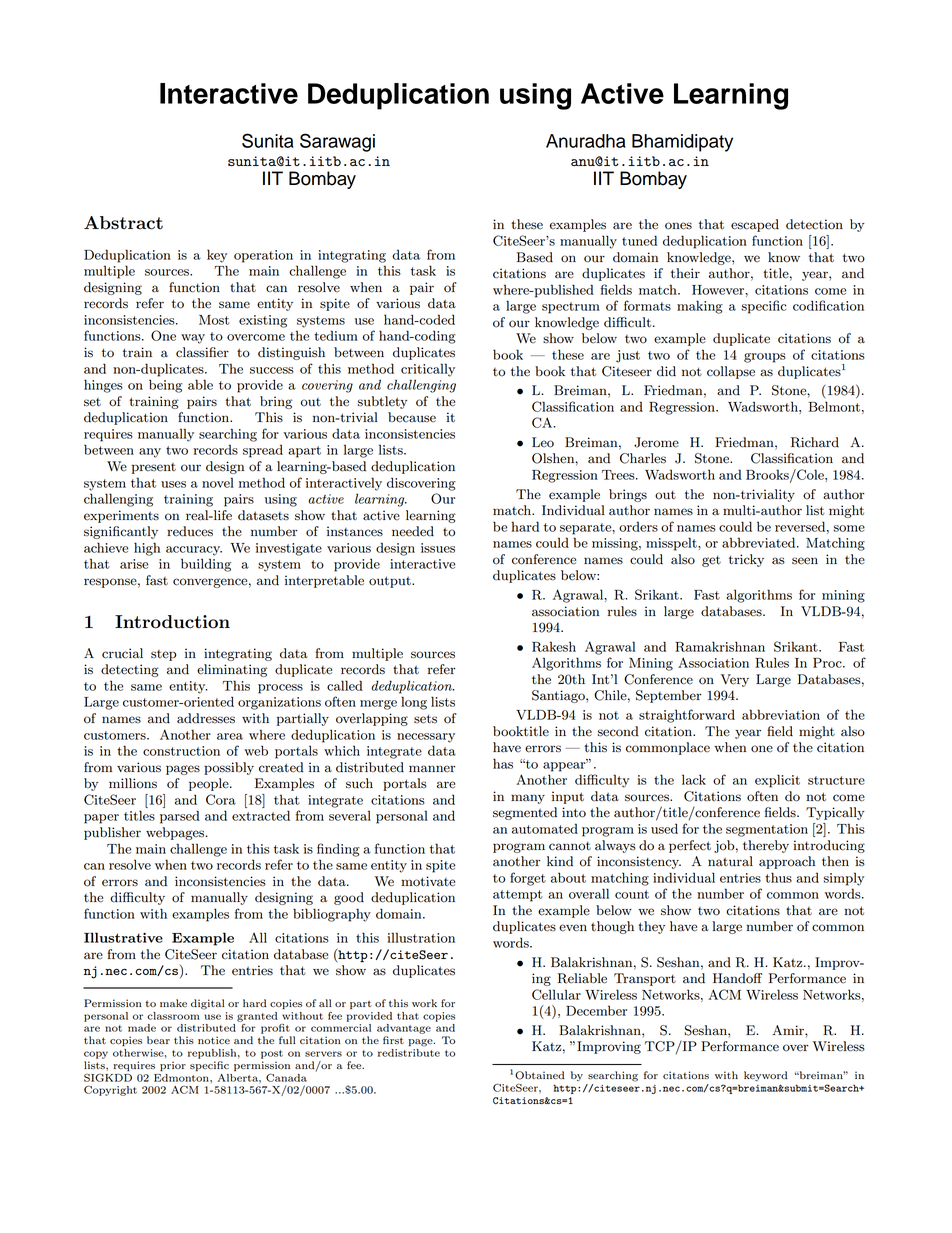 The height and width of the image is (1233, 952). I want to click on Ramakrishnan, so click(720, 646).
